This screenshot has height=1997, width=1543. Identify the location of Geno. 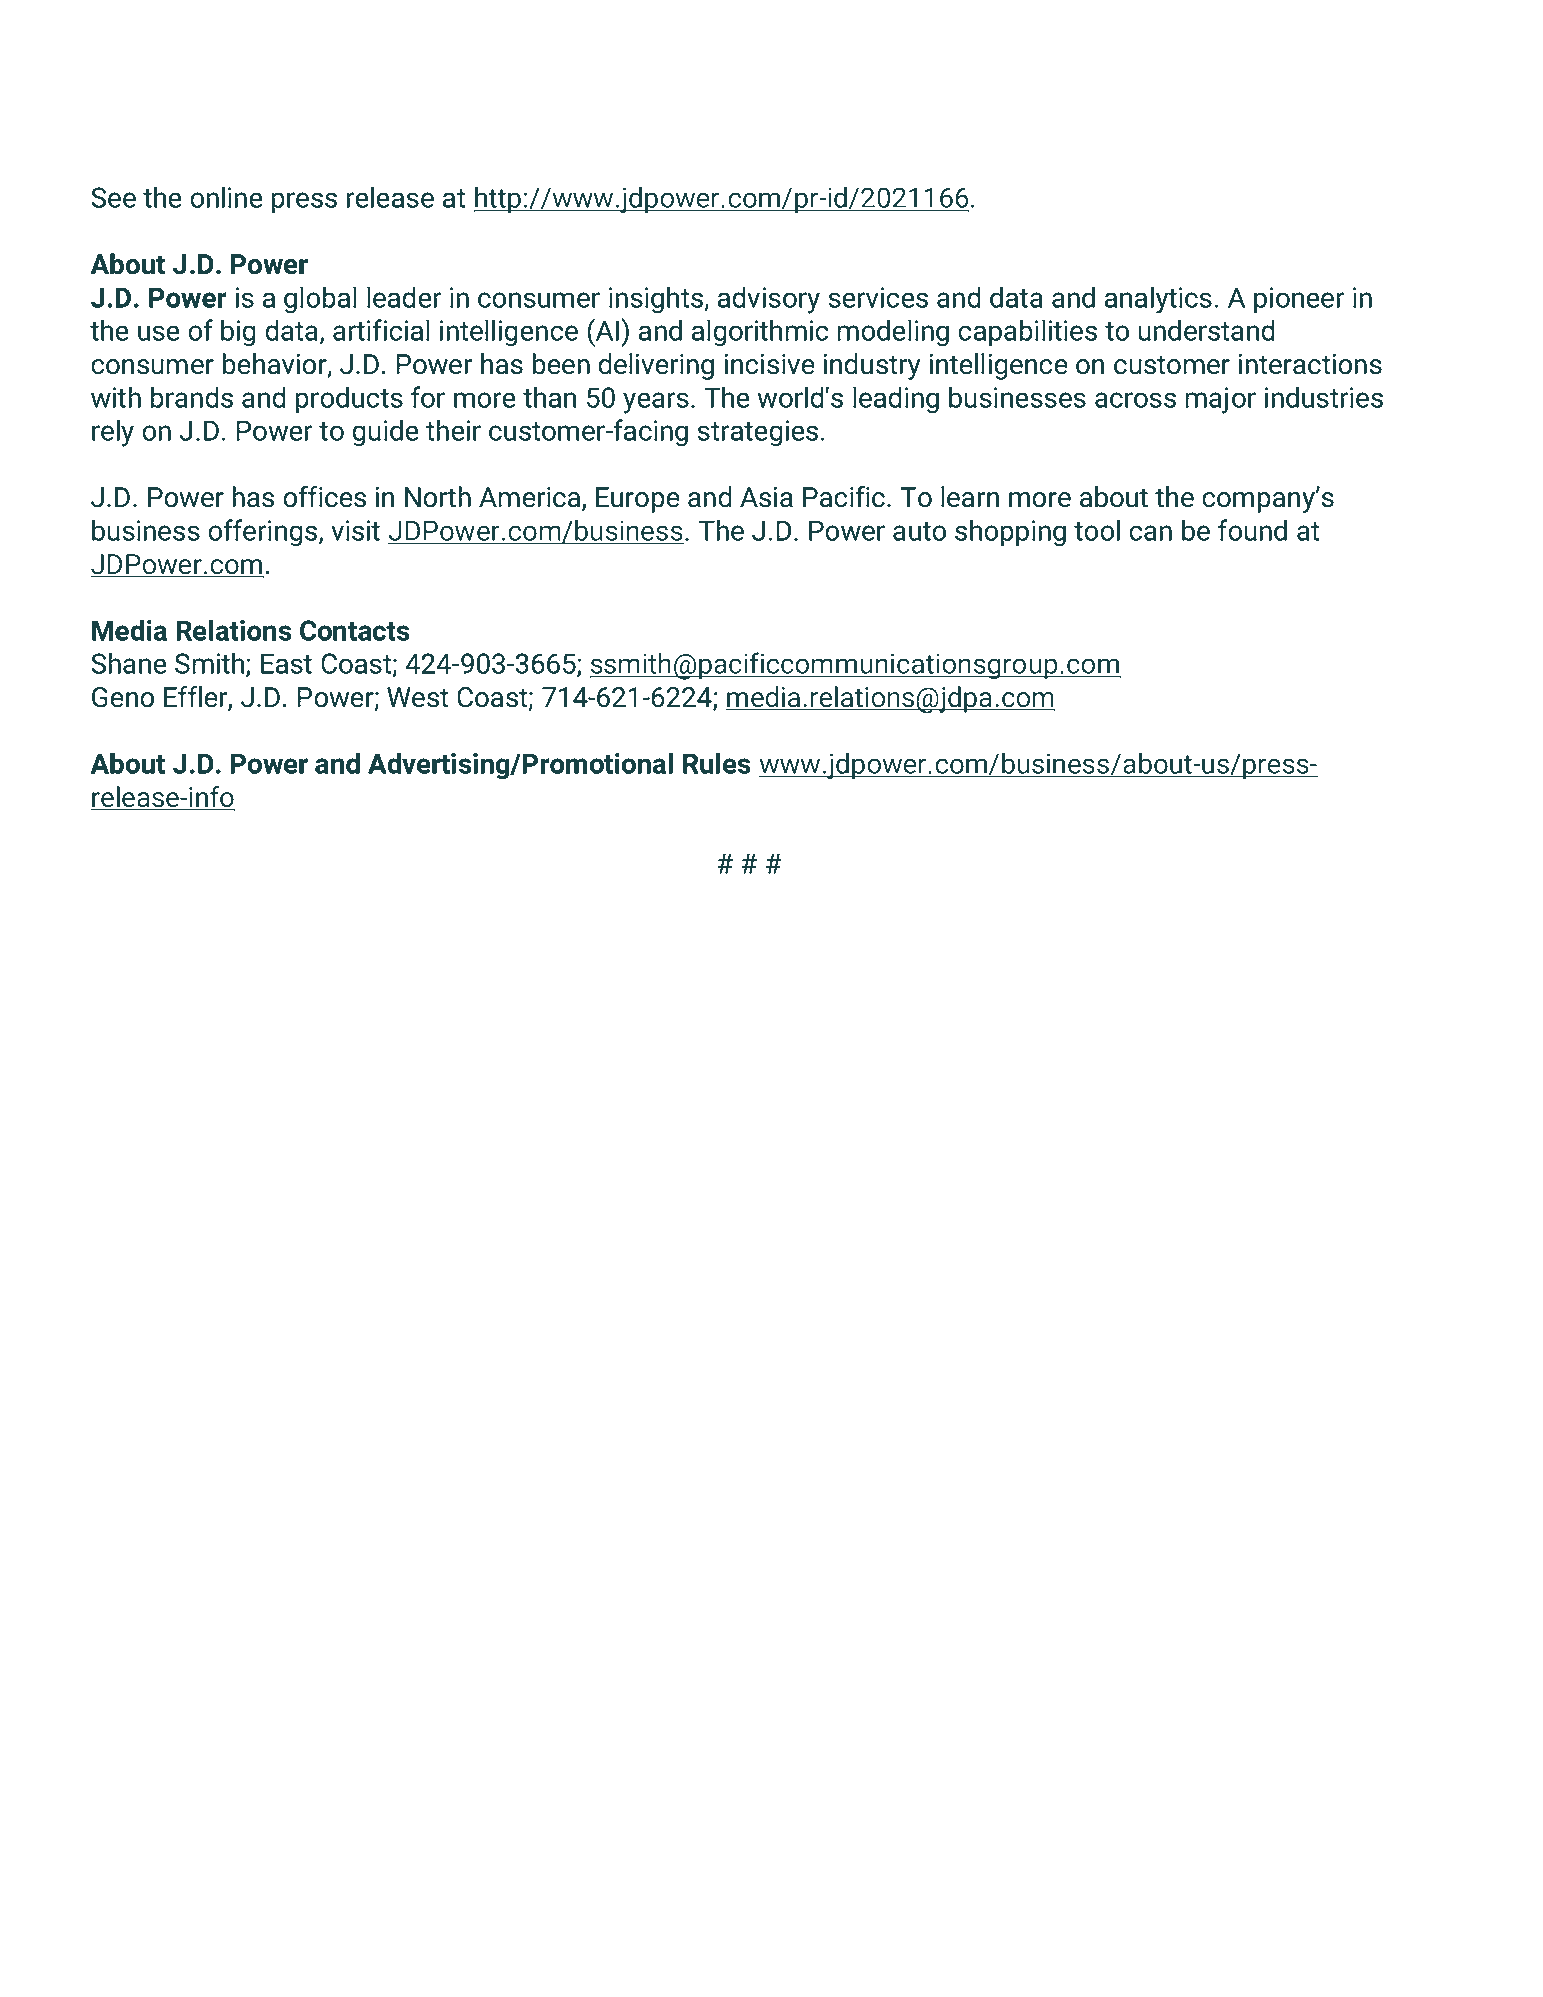
(123, 697).
